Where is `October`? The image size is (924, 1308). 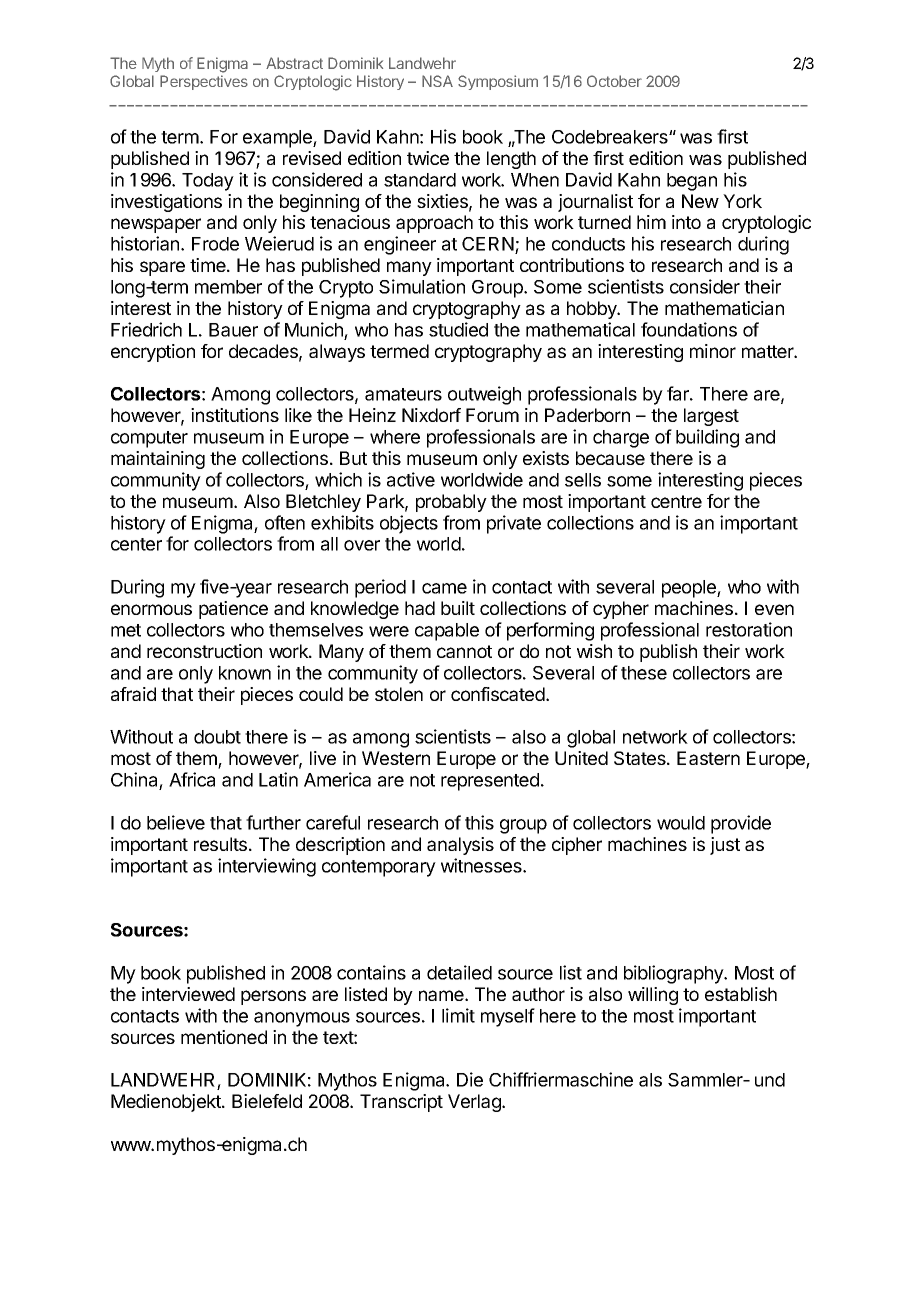
October is located at coordinates (614, 81).
